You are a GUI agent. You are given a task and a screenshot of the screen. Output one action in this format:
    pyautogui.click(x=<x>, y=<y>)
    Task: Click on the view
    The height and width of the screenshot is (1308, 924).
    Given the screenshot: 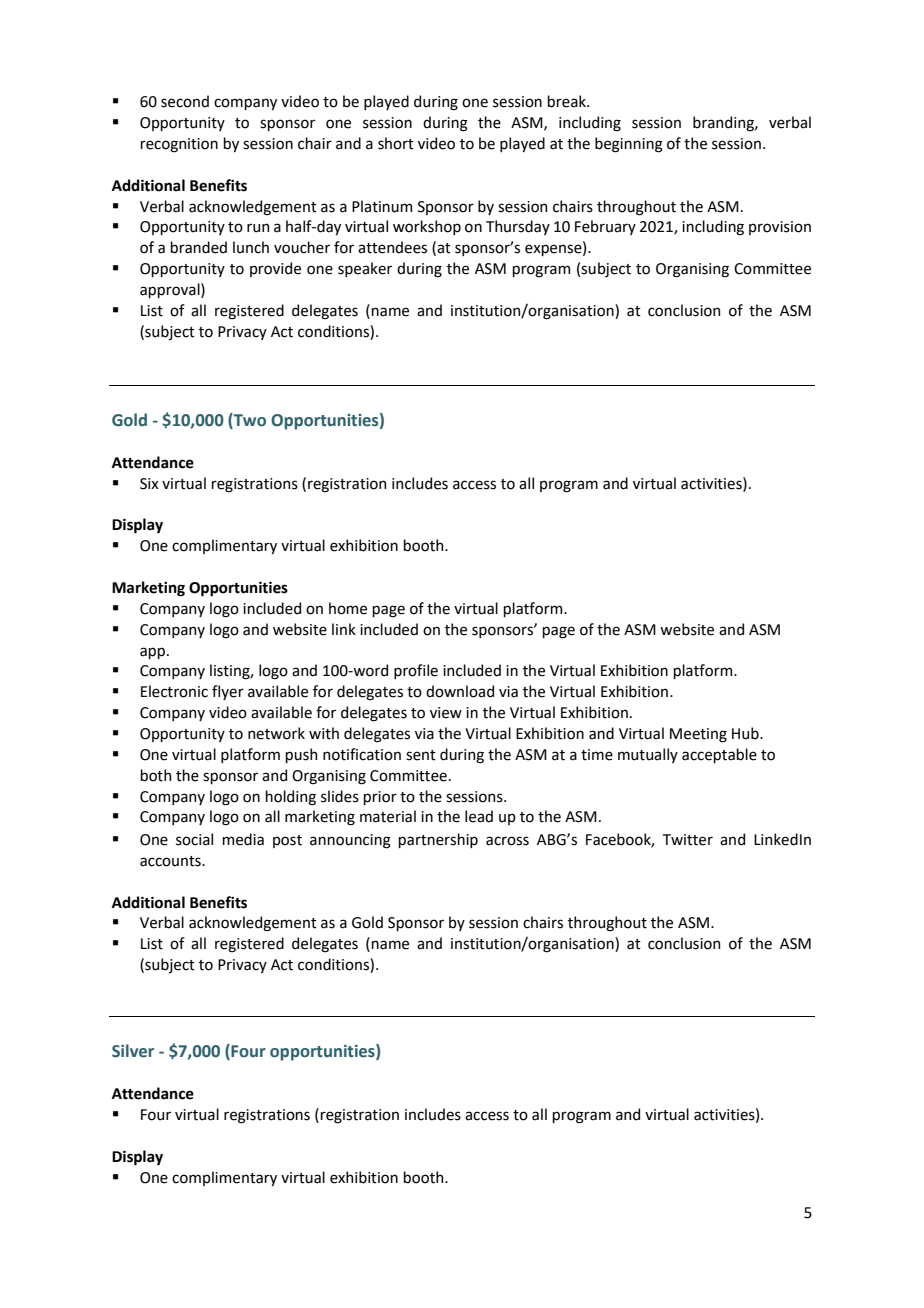 What is the action you would take?
    pyautogui.click(x=446, y=713)
